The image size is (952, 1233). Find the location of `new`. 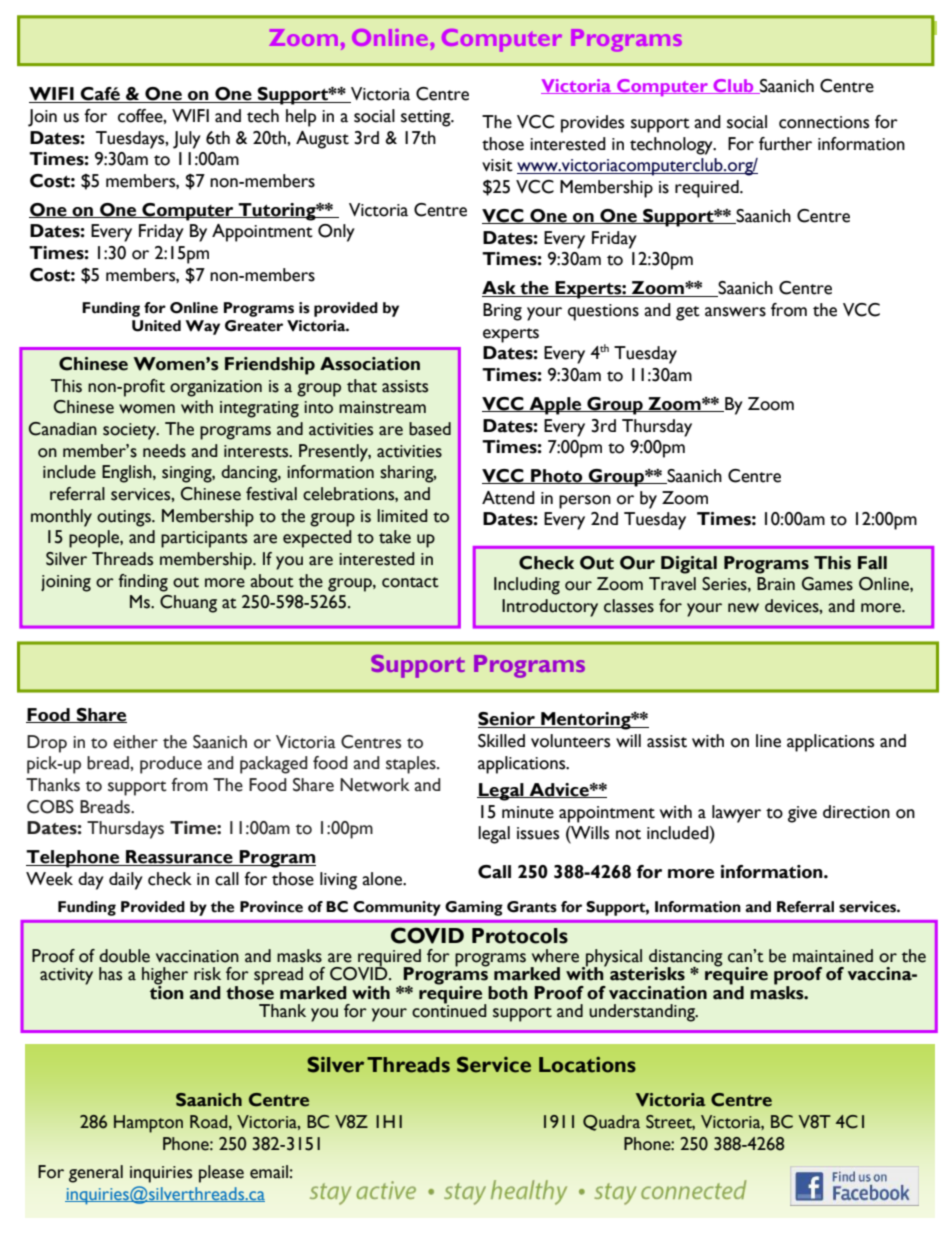

new is located at coordinates (743, 608).
